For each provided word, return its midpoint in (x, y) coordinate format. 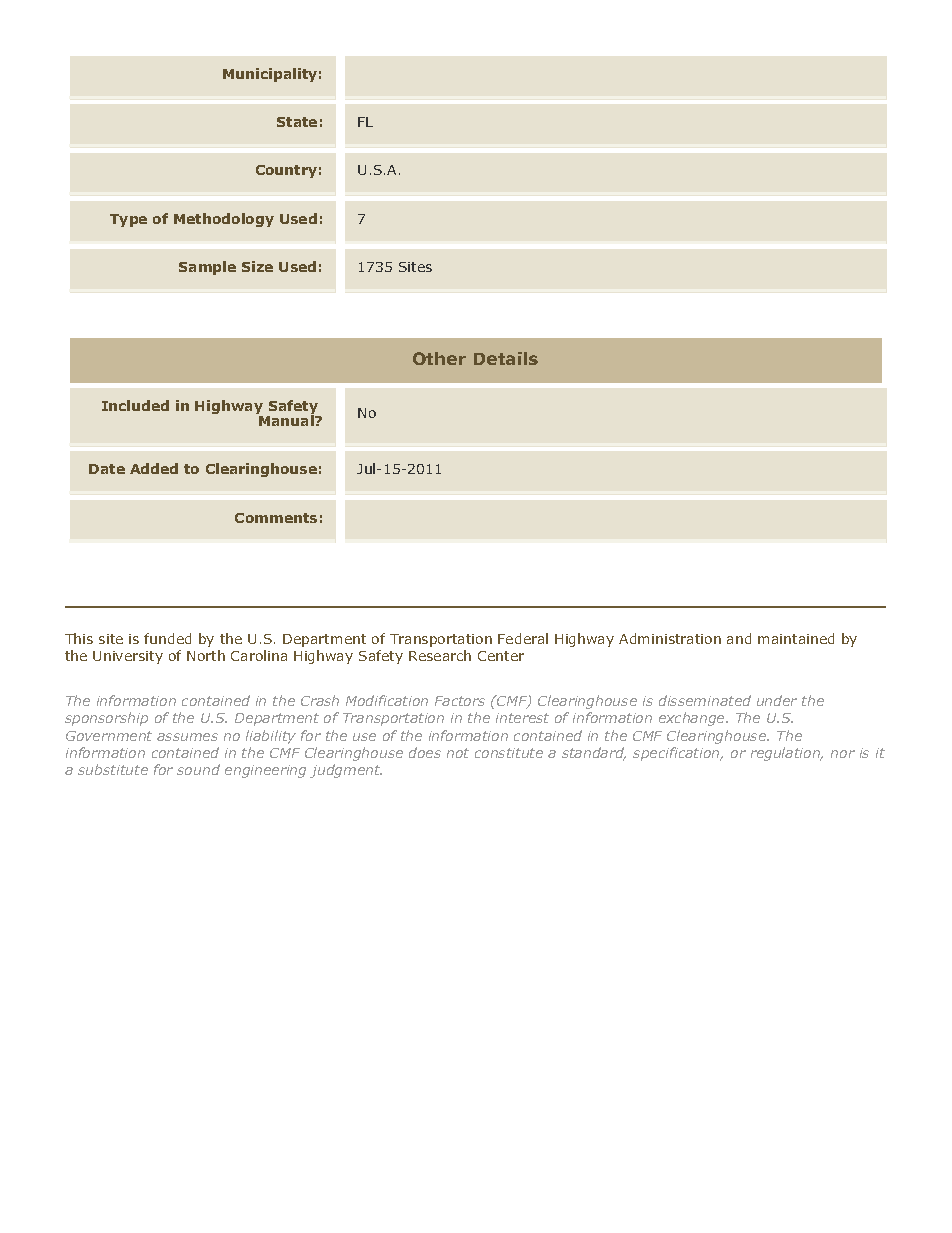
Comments (276, 518)
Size (257, 266)
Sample (207, 268)
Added (154, 468)
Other (439, 358)
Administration (670, 638)
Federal (523, 638)
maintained (796, 638)
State (297, 122)
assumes (187, 737)
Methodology (224, 220)
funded (167, 638)
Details (506, 358)
